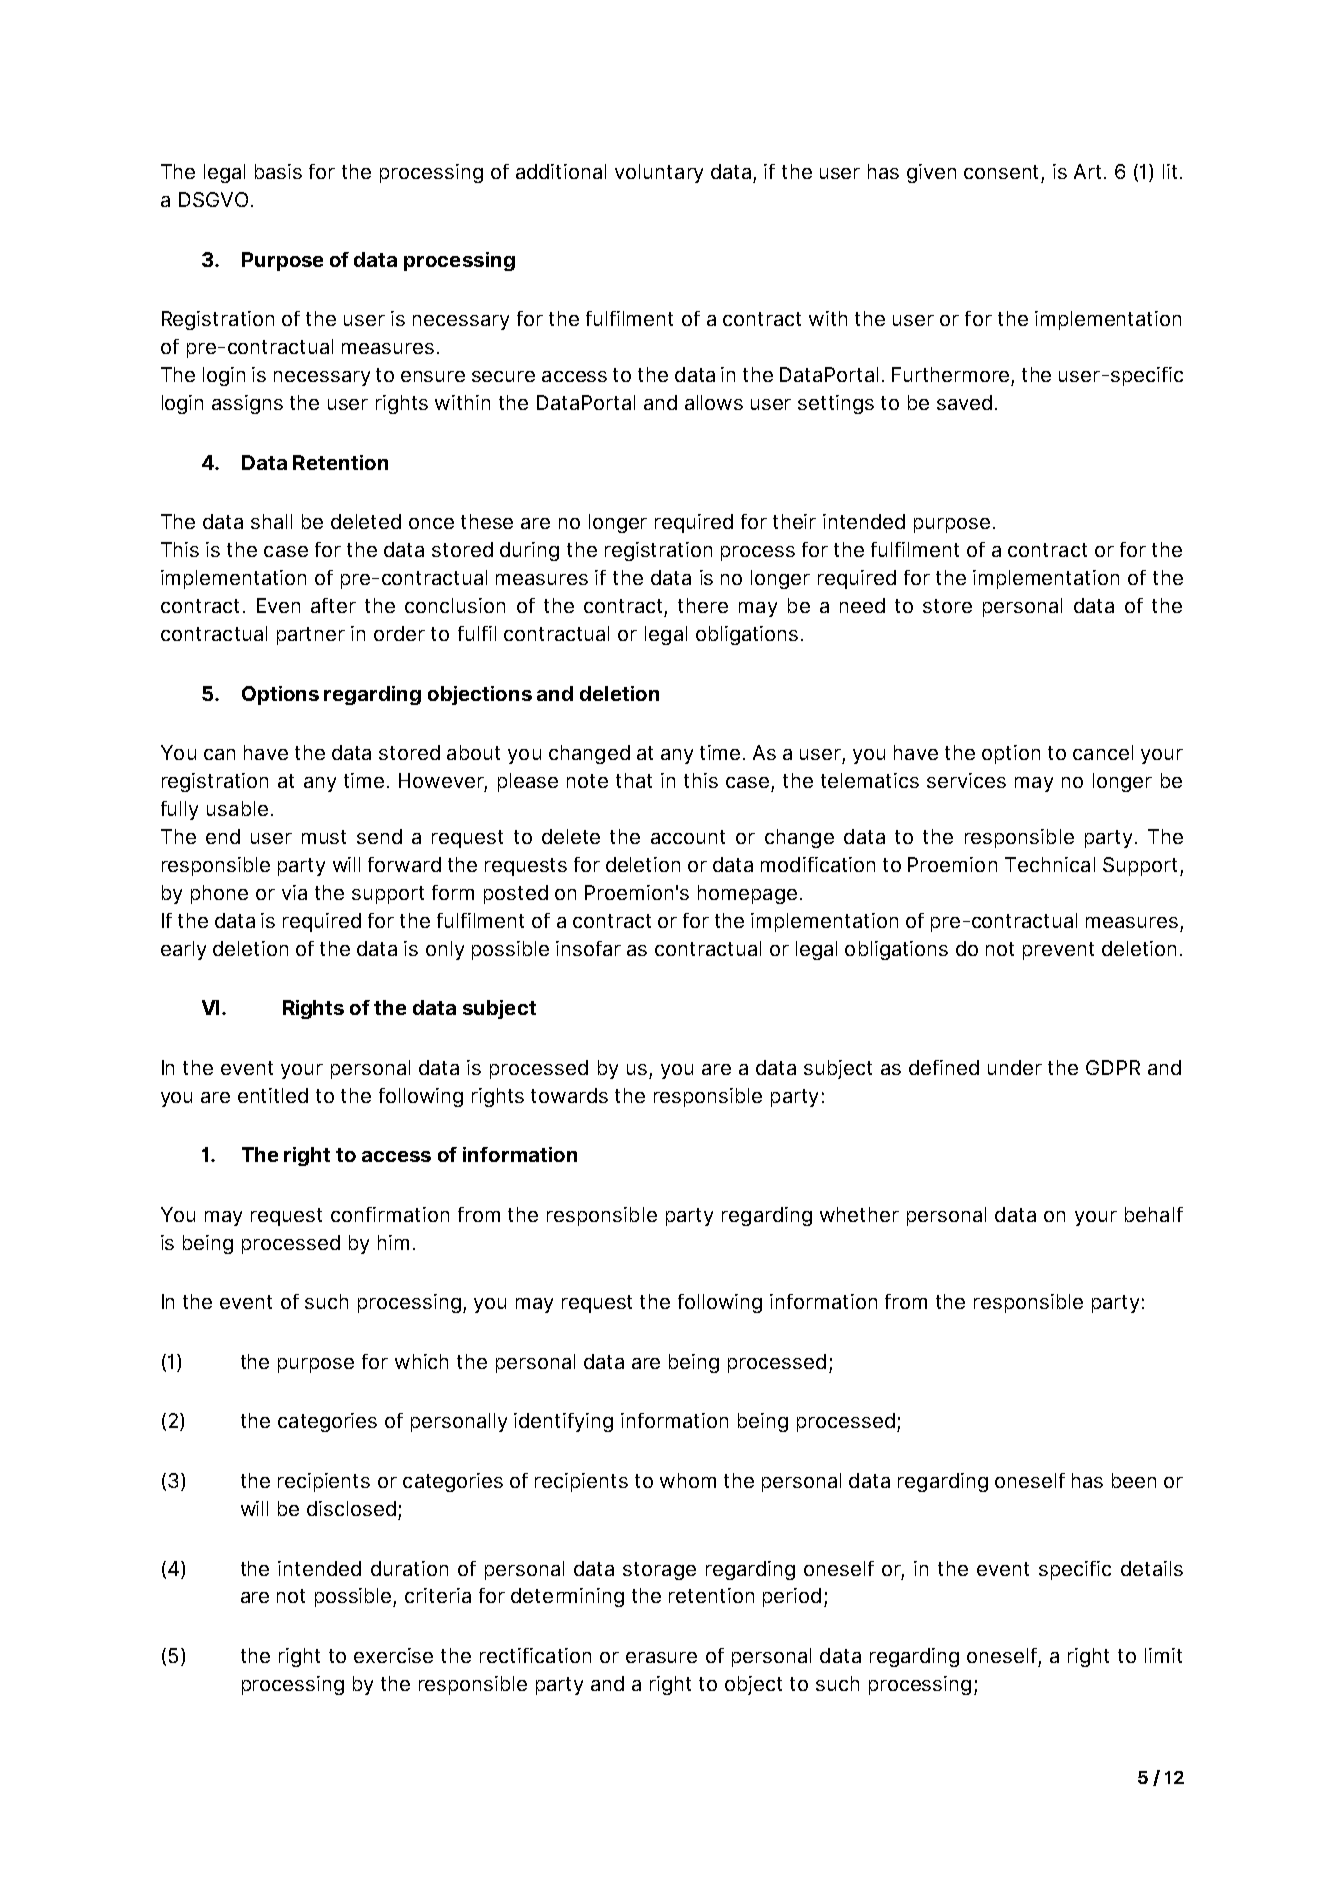 The height and width of the image is (1900, 1344). Describe the element at coordinates (1015, 1067) in the image. I see `under` at that location.
